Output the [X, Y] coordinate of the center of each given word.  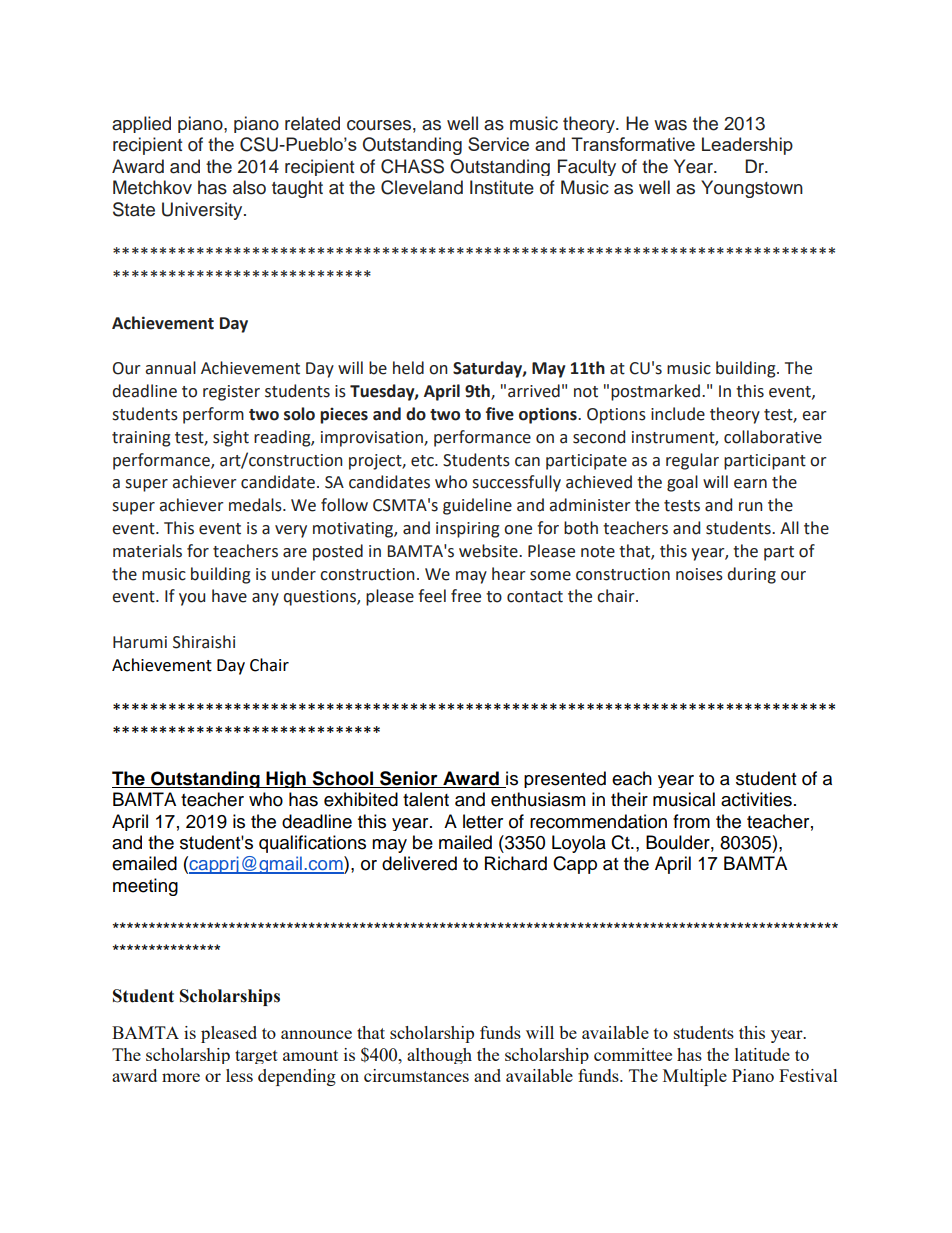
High [286, 779]
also [249, 187]
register [231, 393]
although [439, 1056]
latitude [762, 1054]
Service [498, 144]
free [466, 596]
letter [483, 821]
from [691, 821]
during [752, 575]
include [678, 414]
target [256, 1057]
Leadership [747, 146]
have [229, 596]
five [500, 414]
